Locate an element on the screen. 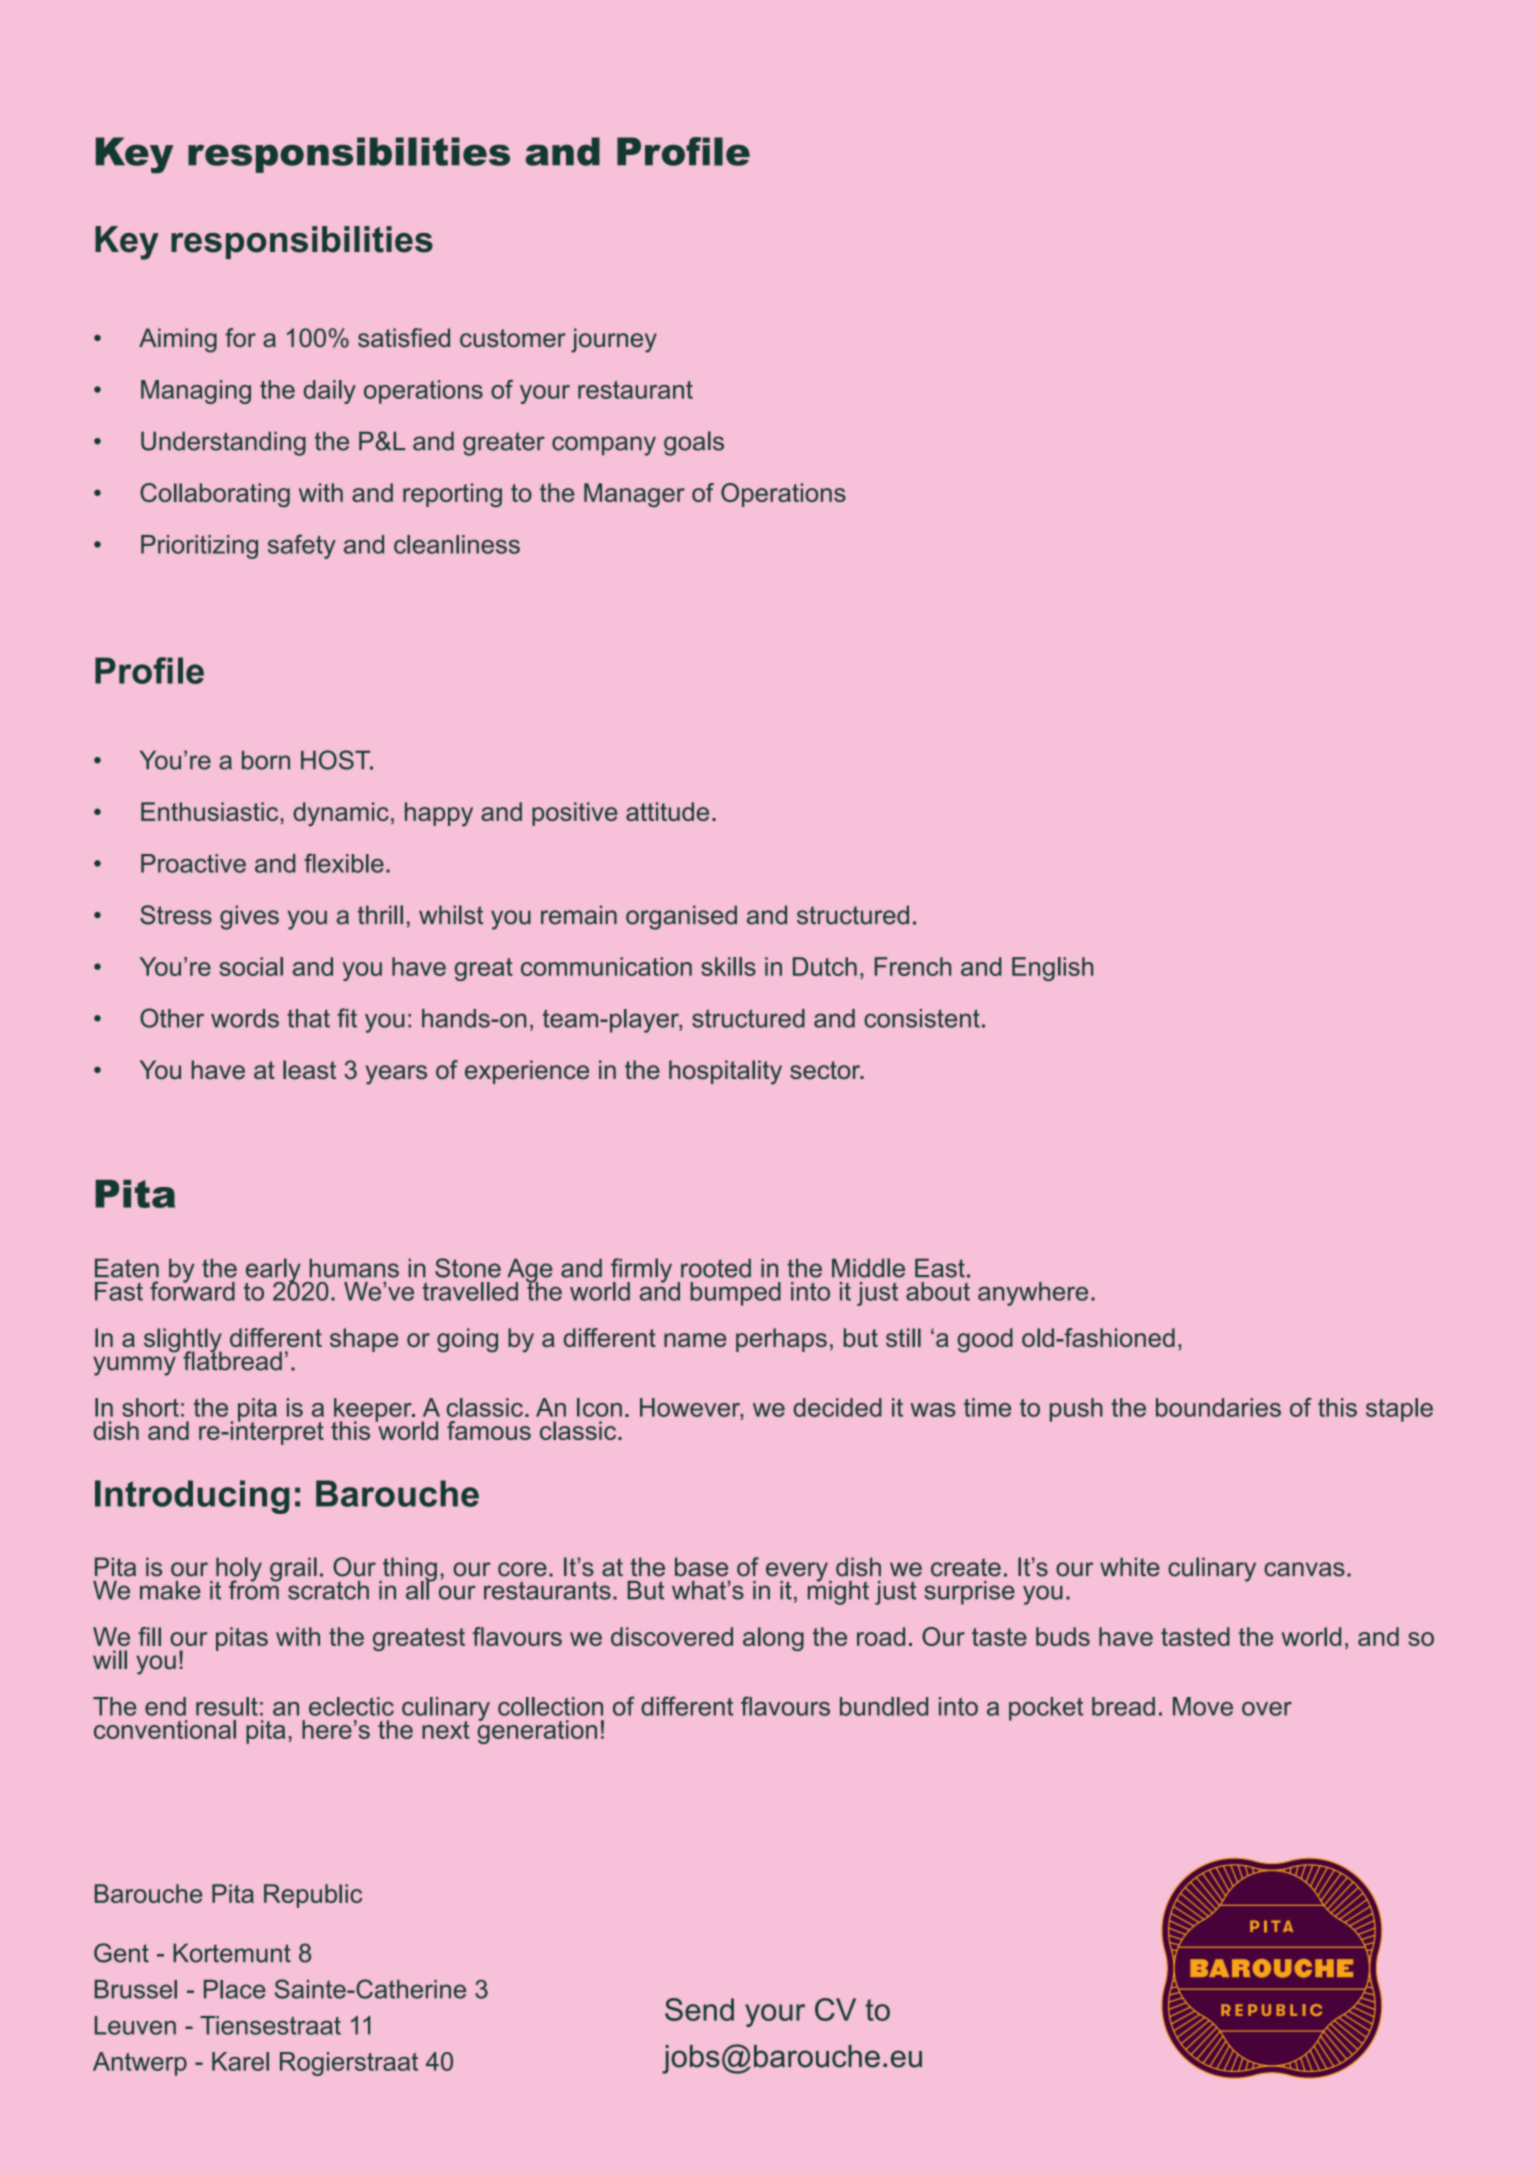 The width and height of the screenshot is (1536, 2173). boundaries is located at coordinates (1218, 1407).
